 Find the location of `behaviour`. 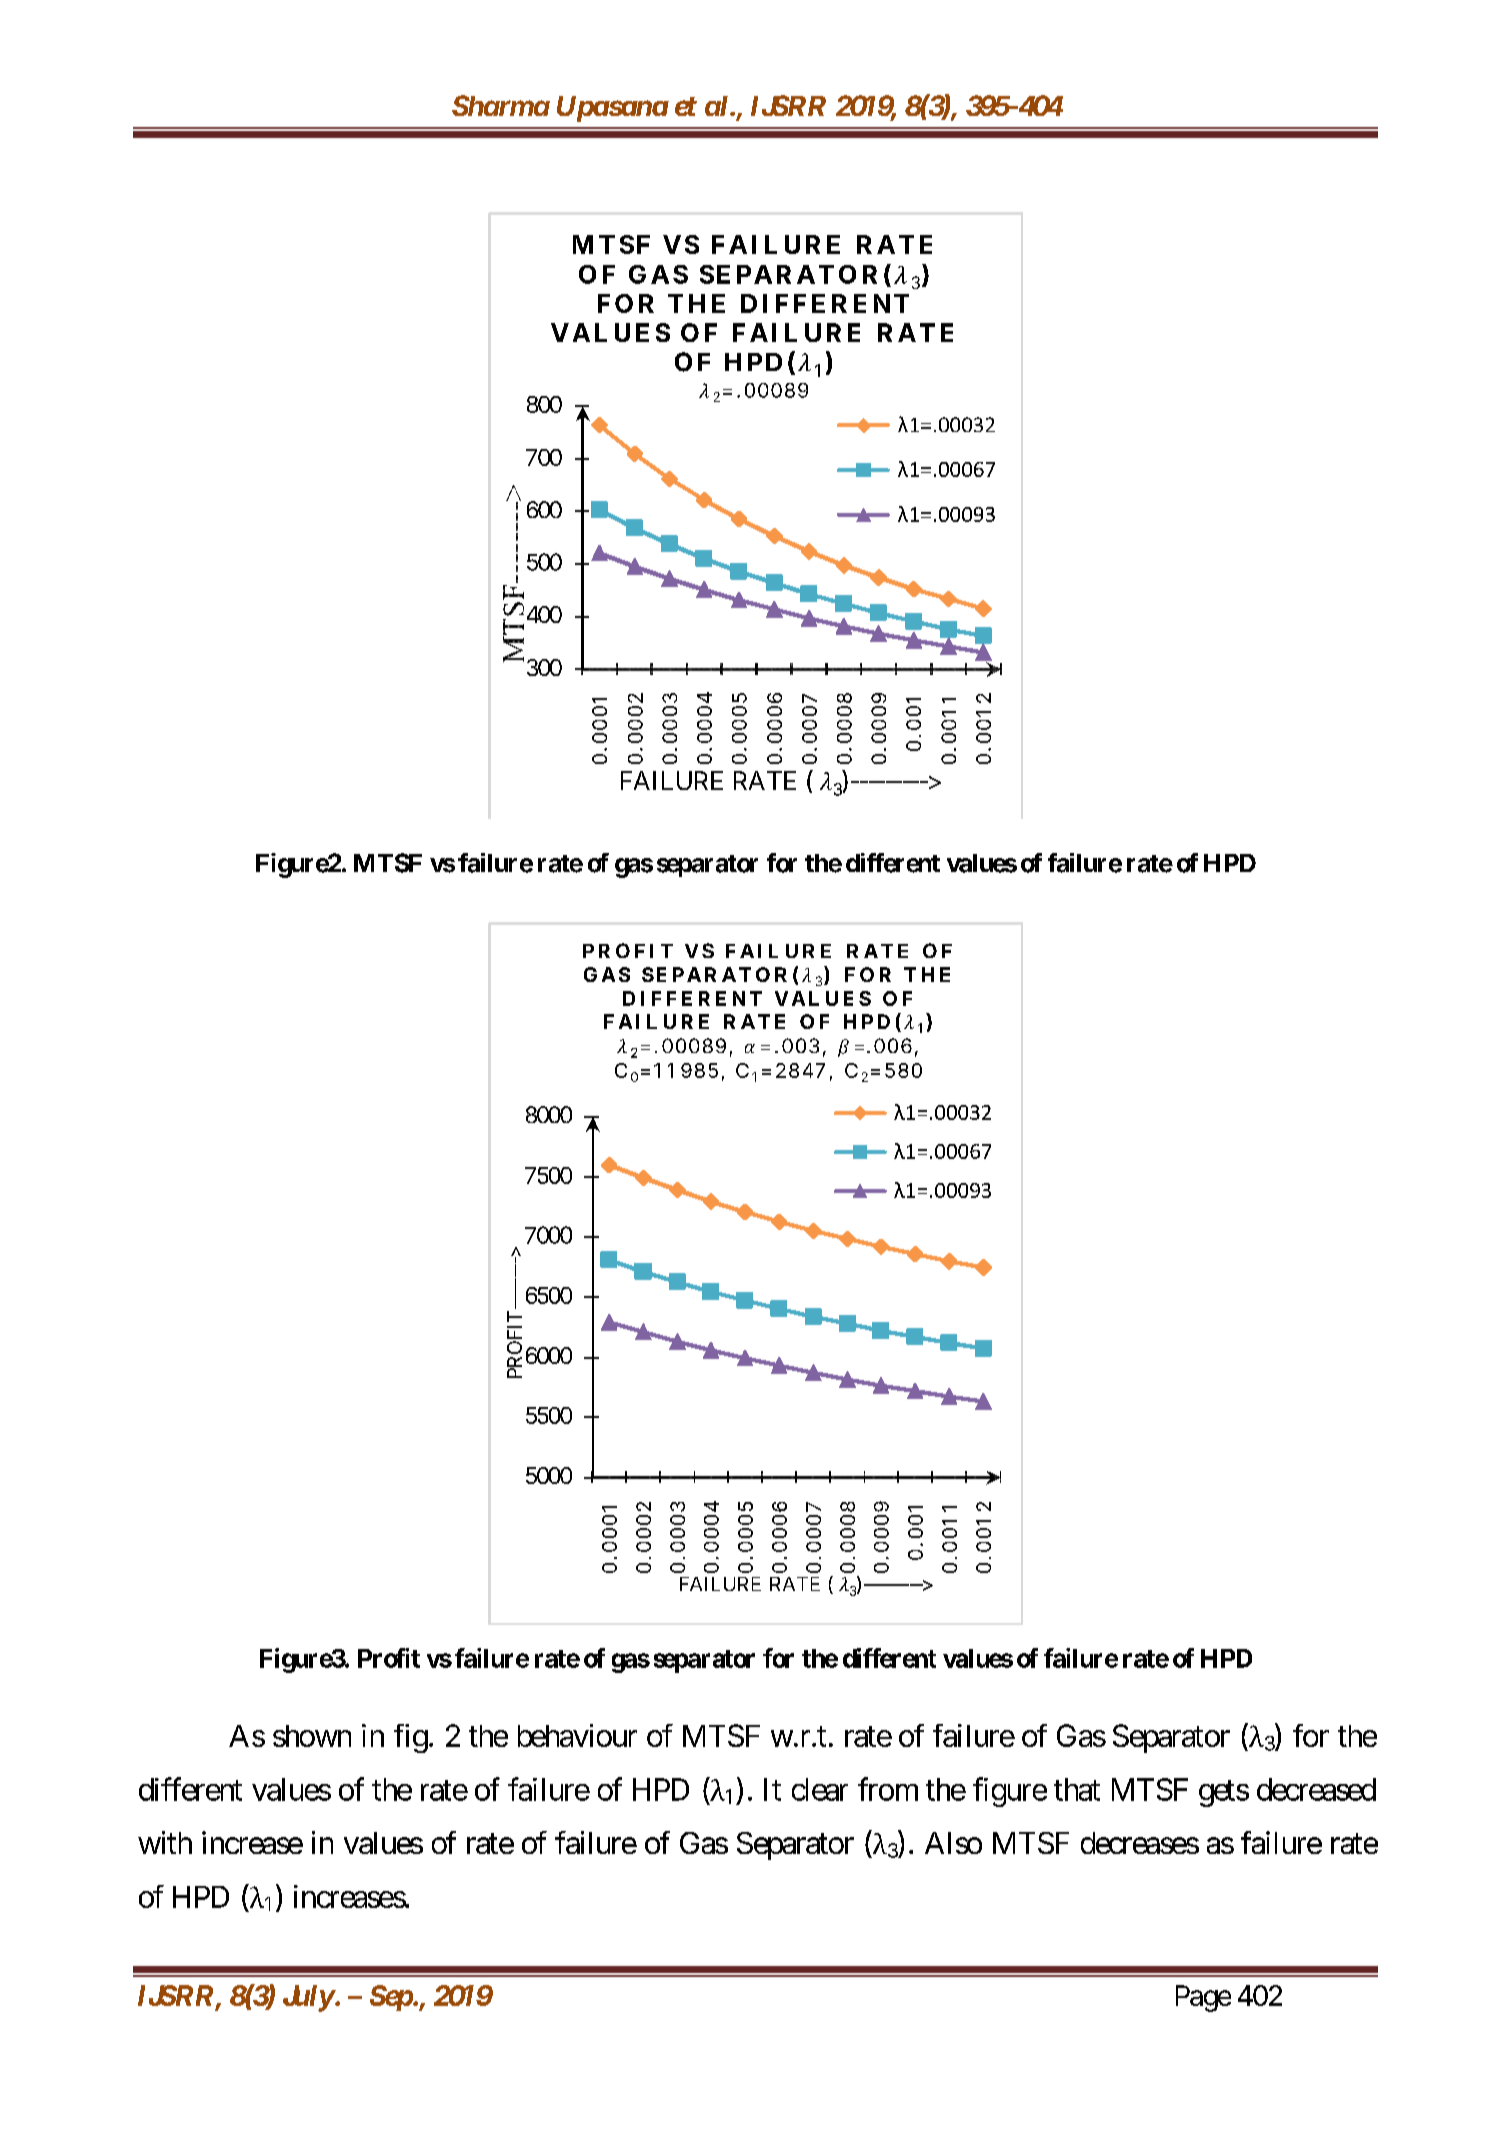

behaviour is located at coordinates (577, 1735).
